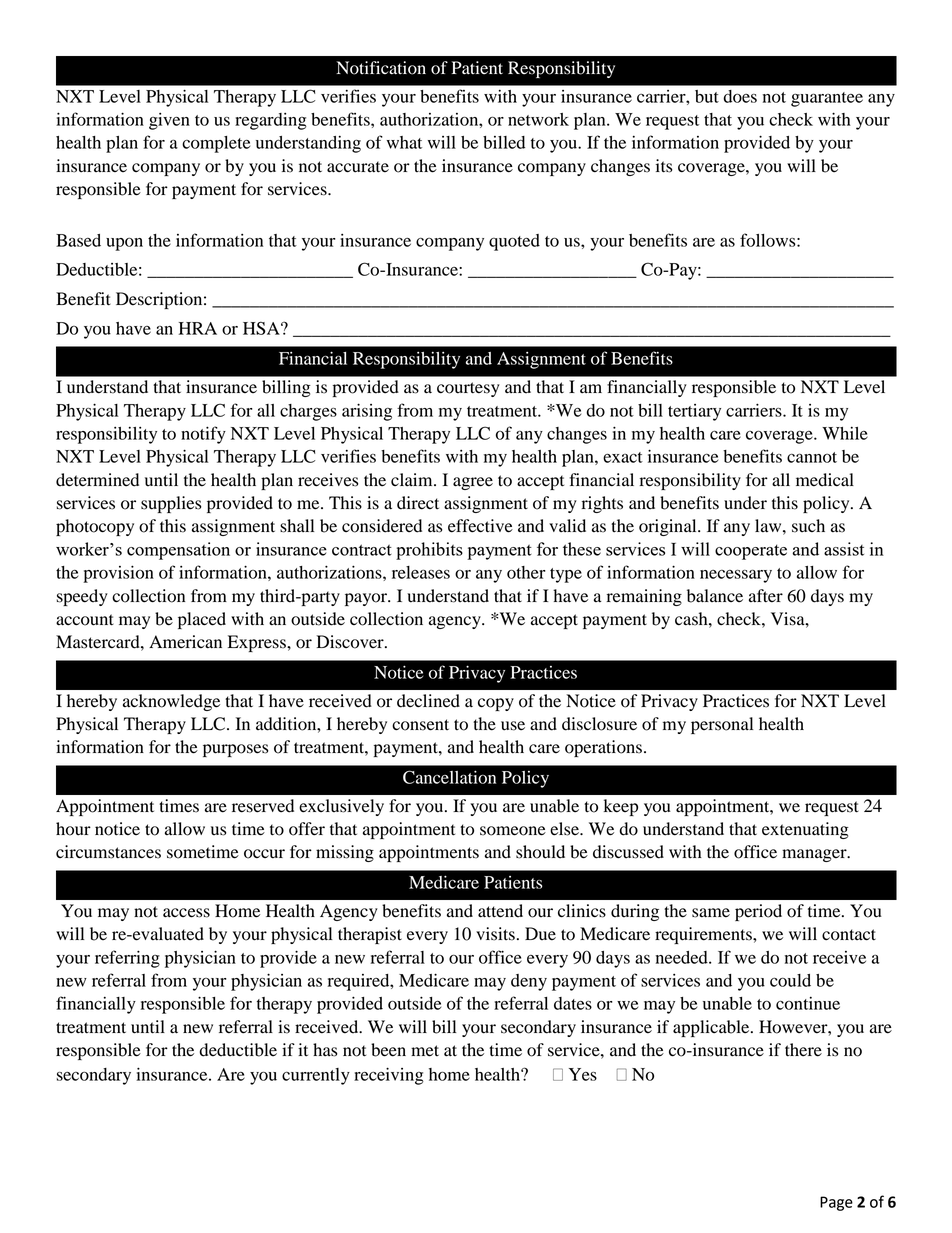 This screenshot has width=952, height=1233. Describe the element at coordinates (186, 913) in the screenshot. I see `access` at that location.
